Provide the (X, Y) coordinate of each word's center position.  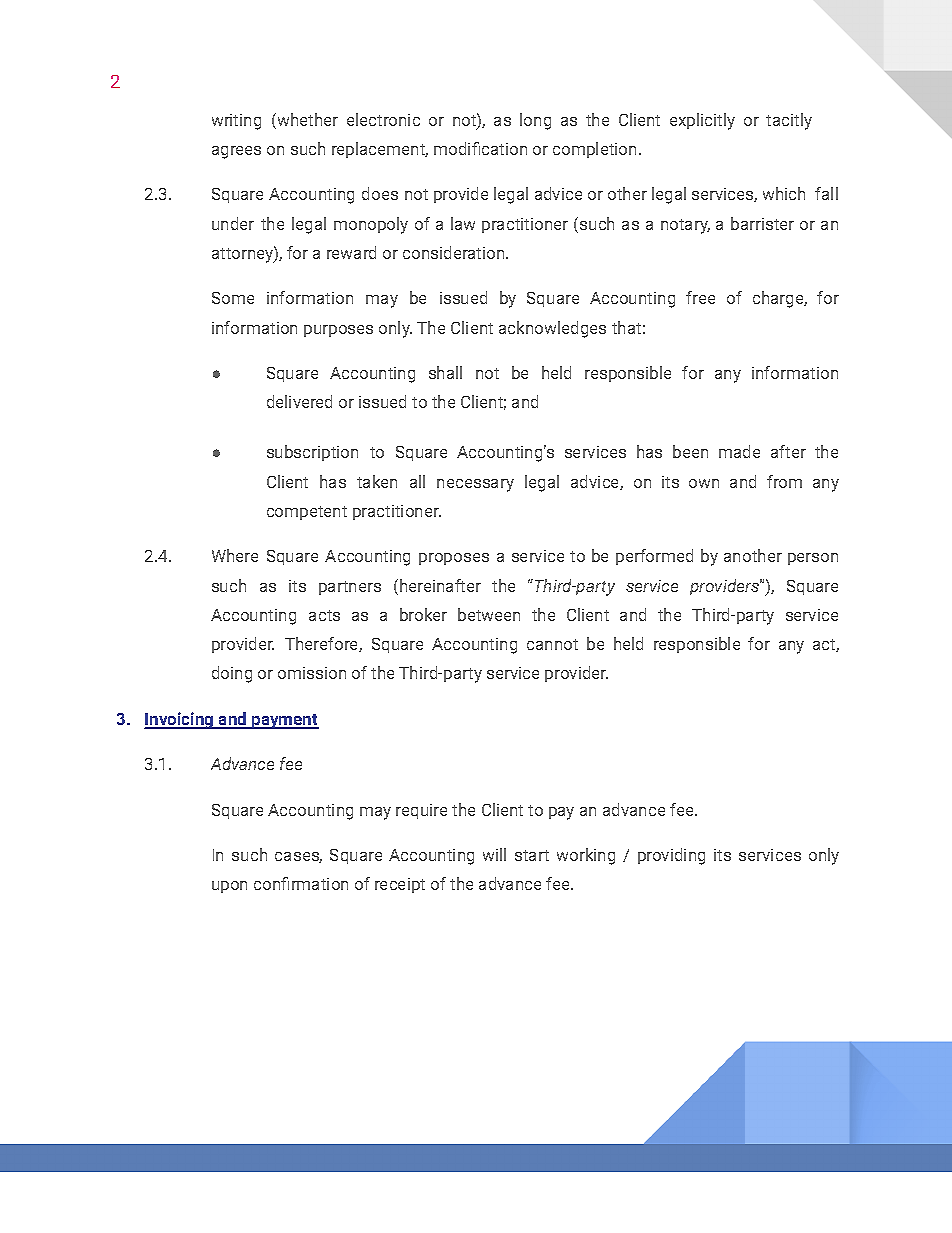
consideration (455, 252)
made (739, 451)
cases (298, 857)
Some (233, 298)
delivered (299, 401)
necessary (475, 485)
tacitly (789, 121)
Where (235, 555)
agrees (236, 152)
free (700, 297)
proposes (454, 559)
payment (284, 721)
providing (671, 856)
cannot (552, 644)
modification (480, 148)
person (813, 559)
